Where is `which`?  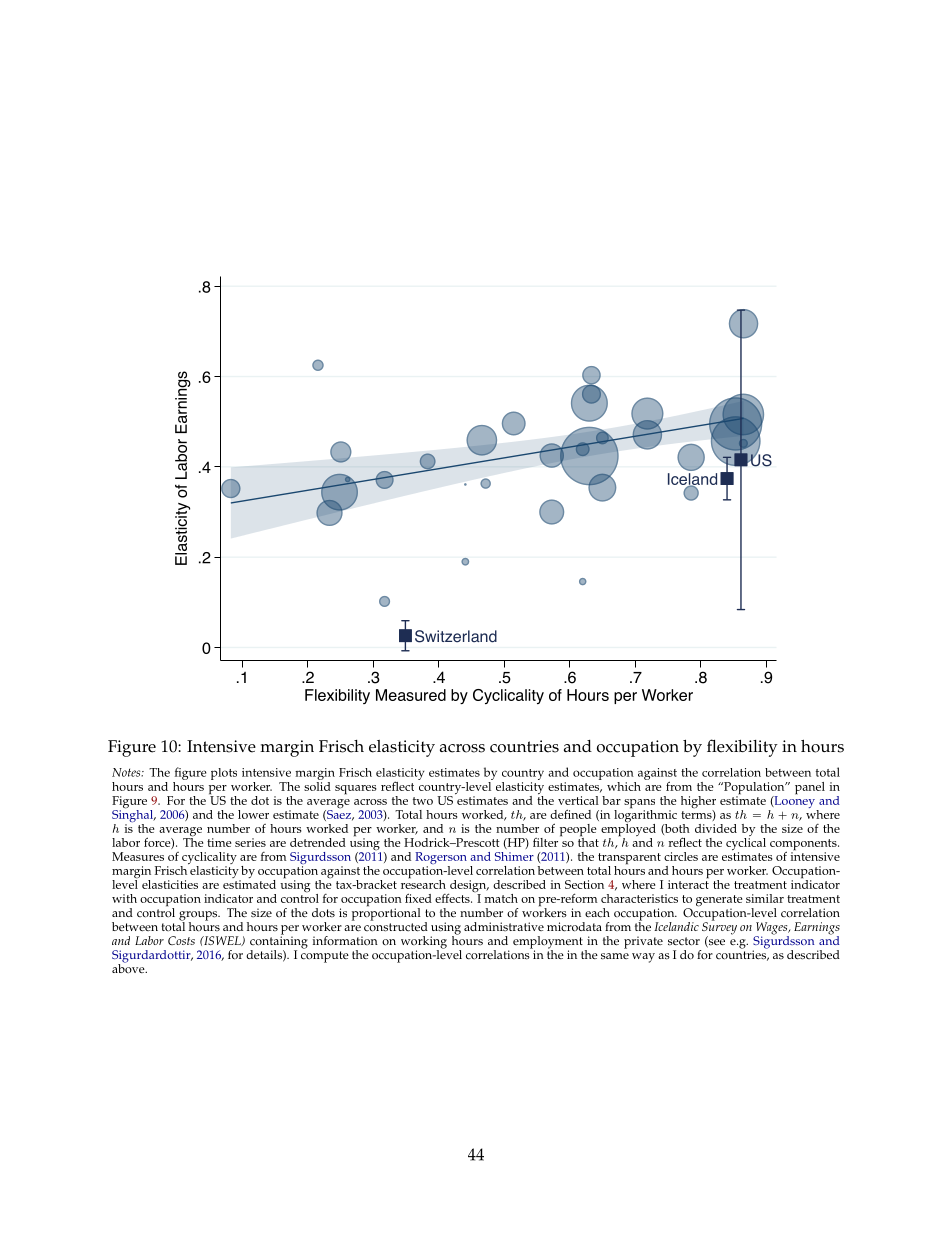 which is located at coordinates (624, 786).
